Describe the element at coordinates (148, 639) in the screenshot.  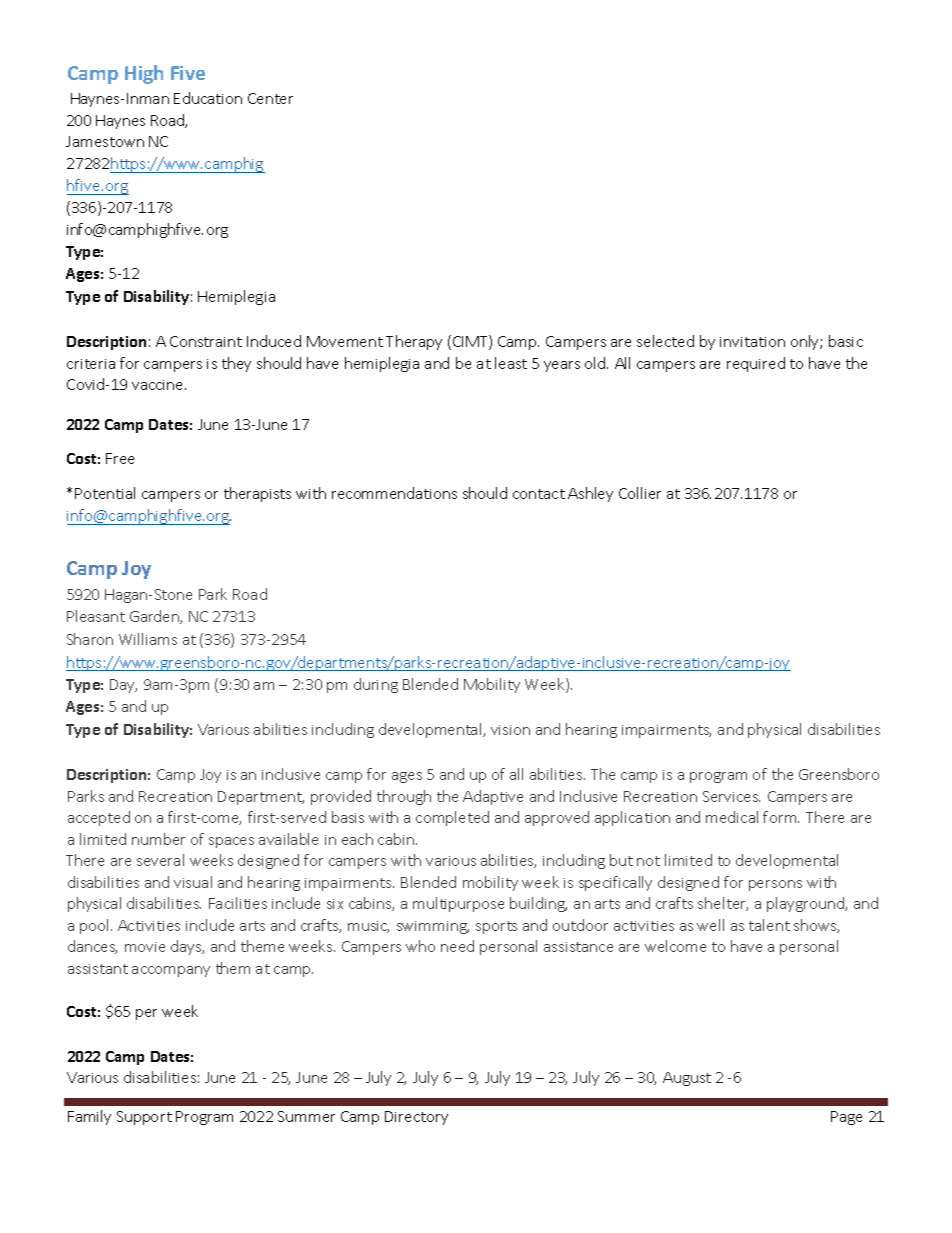
I see `Williams` at that location.
